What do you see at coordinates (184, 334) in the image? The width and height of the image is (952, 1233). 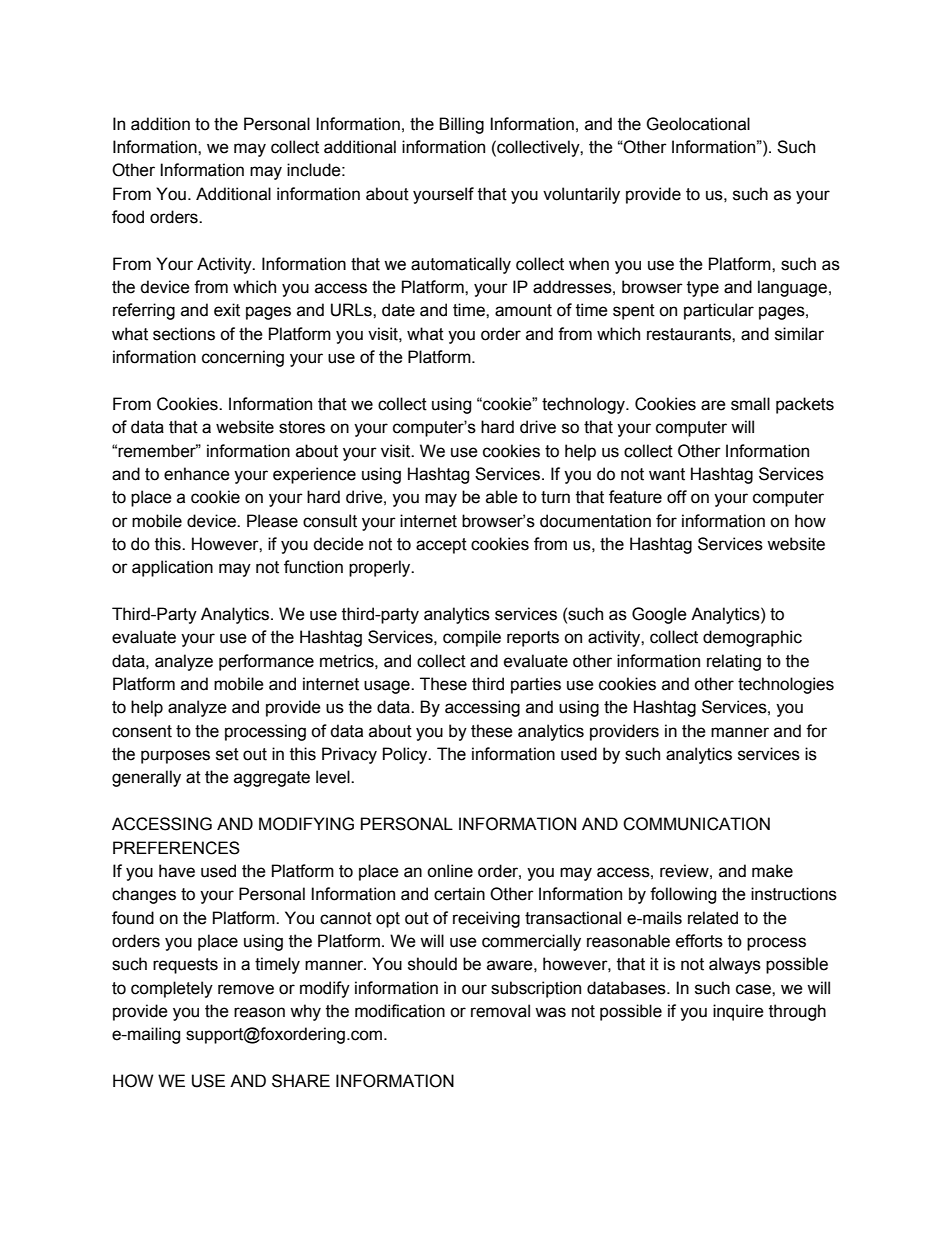 I see `sections` at bounding box center [184, 334].
